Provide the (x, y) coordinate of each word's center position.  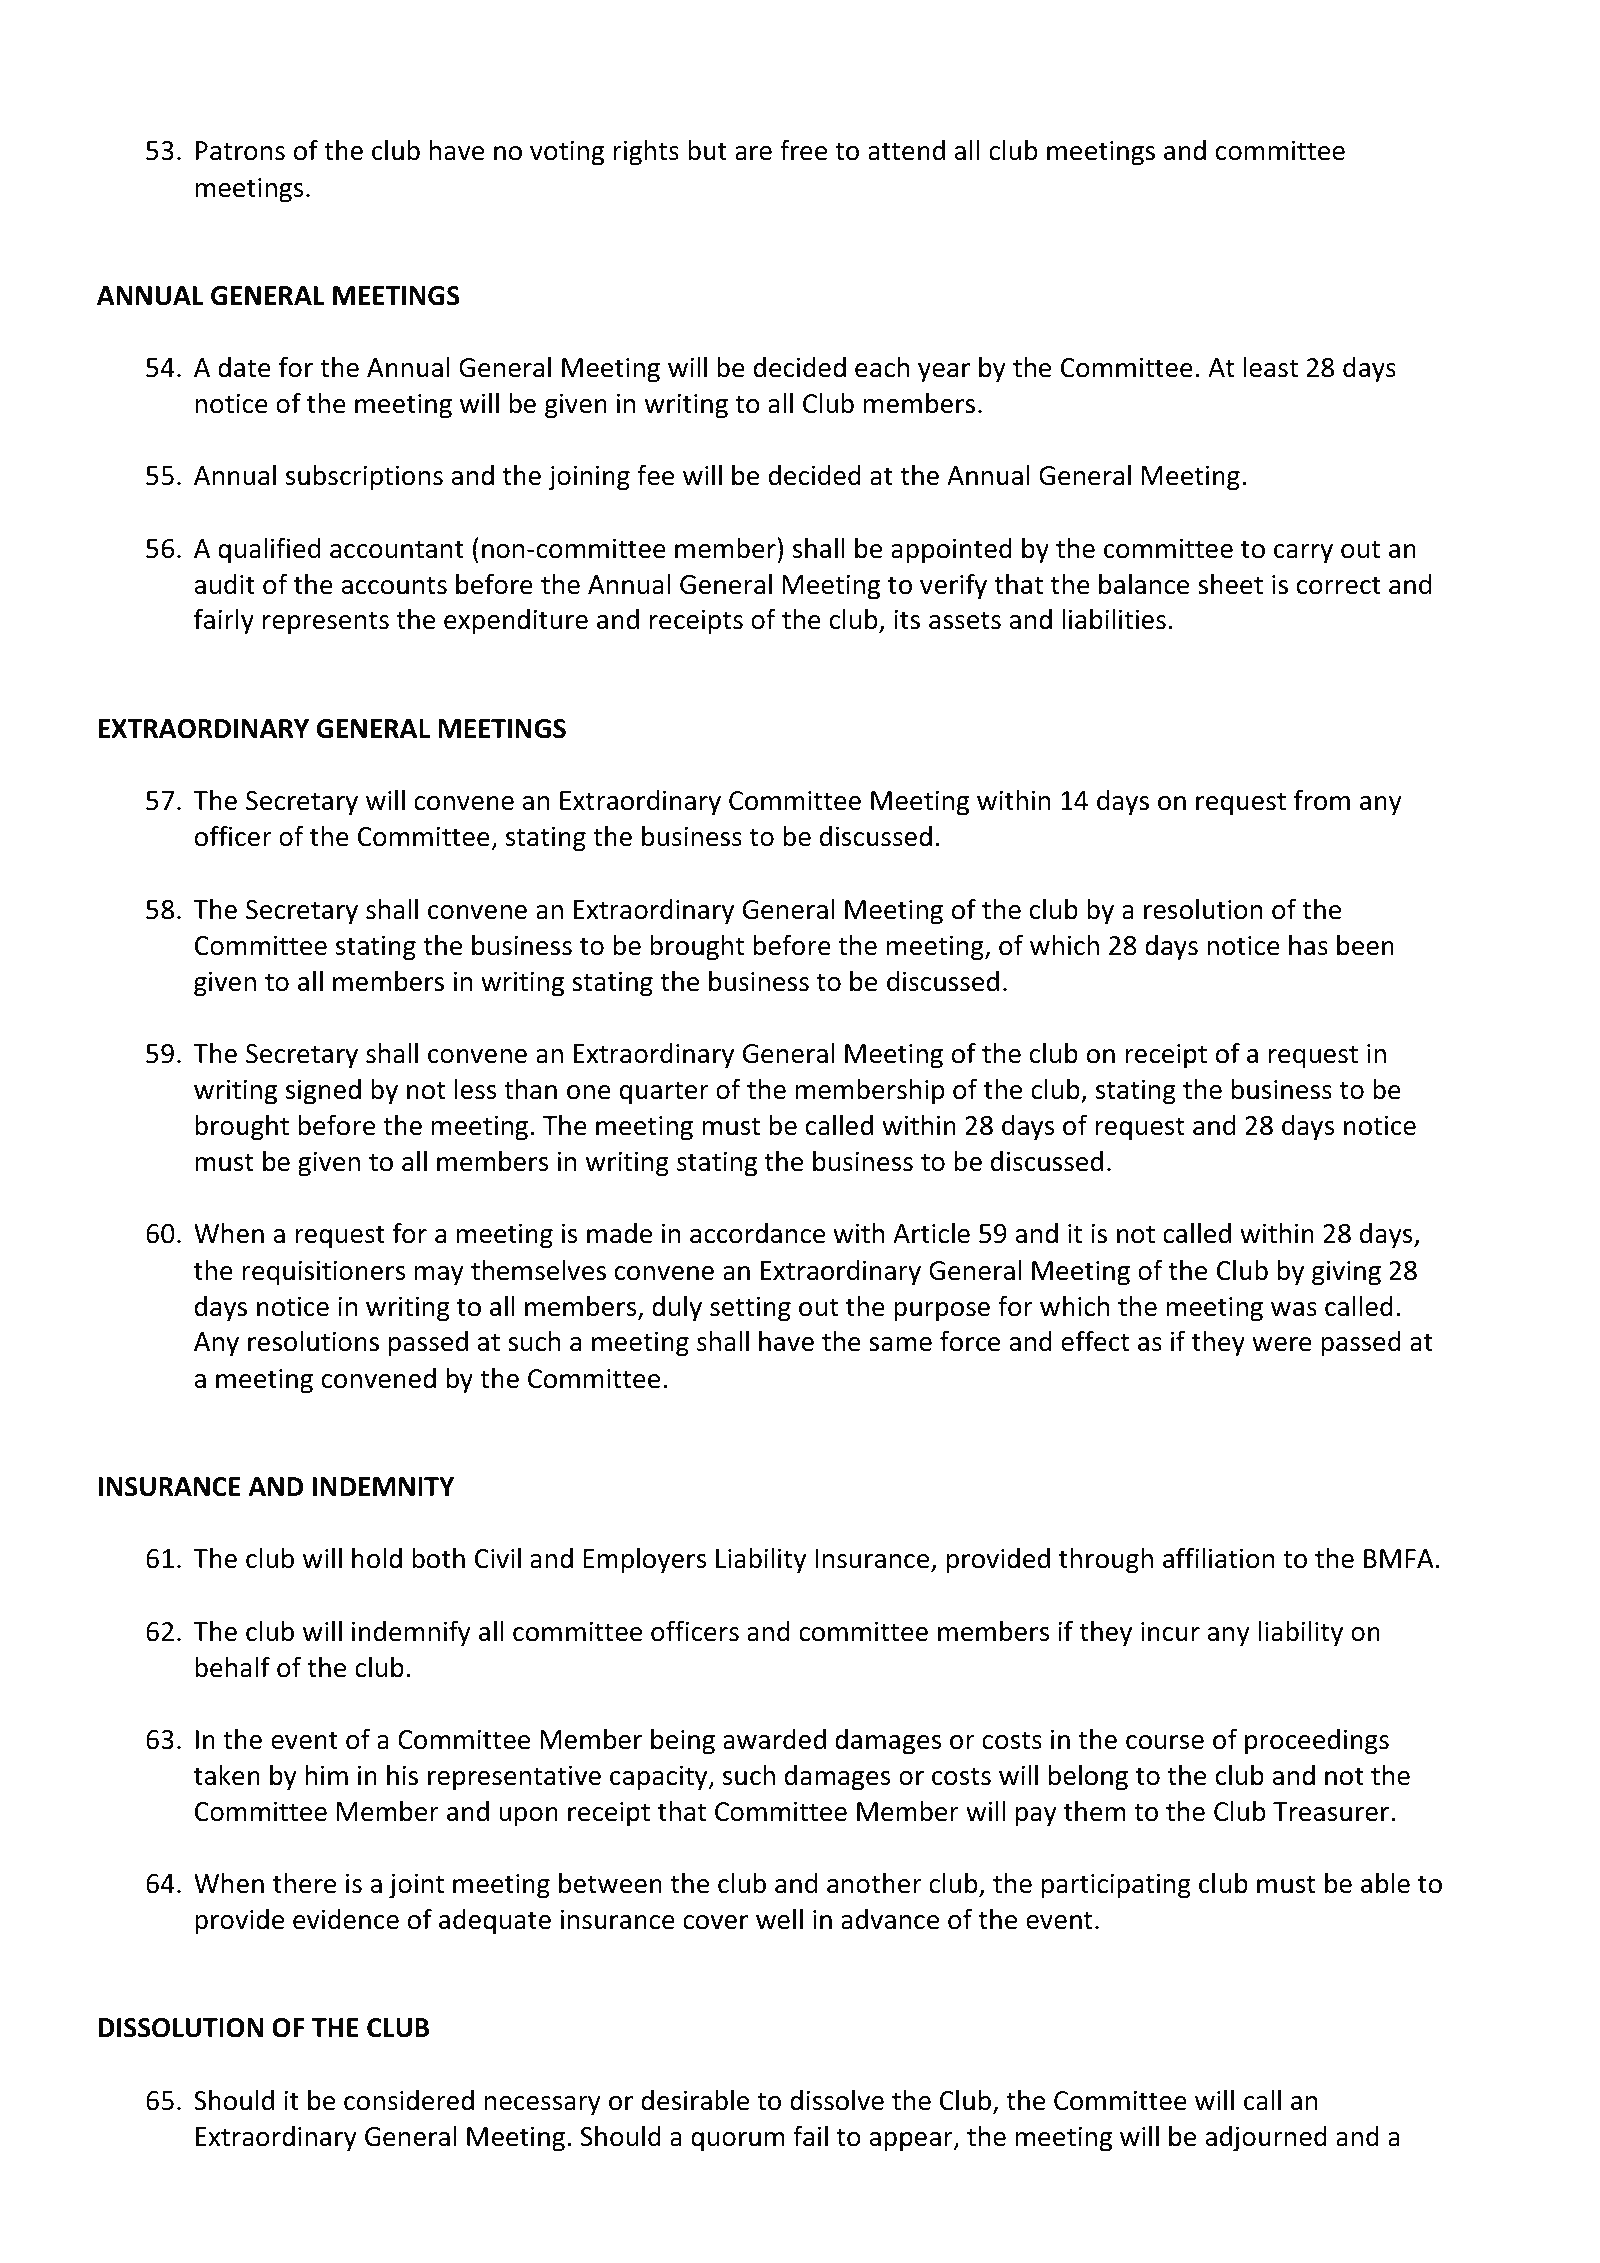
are (753, 153)
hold (377, 1558)
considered (409, 2100)
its (907, 620)
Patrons (240, 151)
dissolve (837, 2100)
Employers (644, 1561)
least (1271, 367)
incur (1170, 1632)
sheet (1230, 584)
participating (1116, 1886)
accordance (757, 1233)
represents (326, 623)
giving (1346, 1273)
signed (323, 1092)
